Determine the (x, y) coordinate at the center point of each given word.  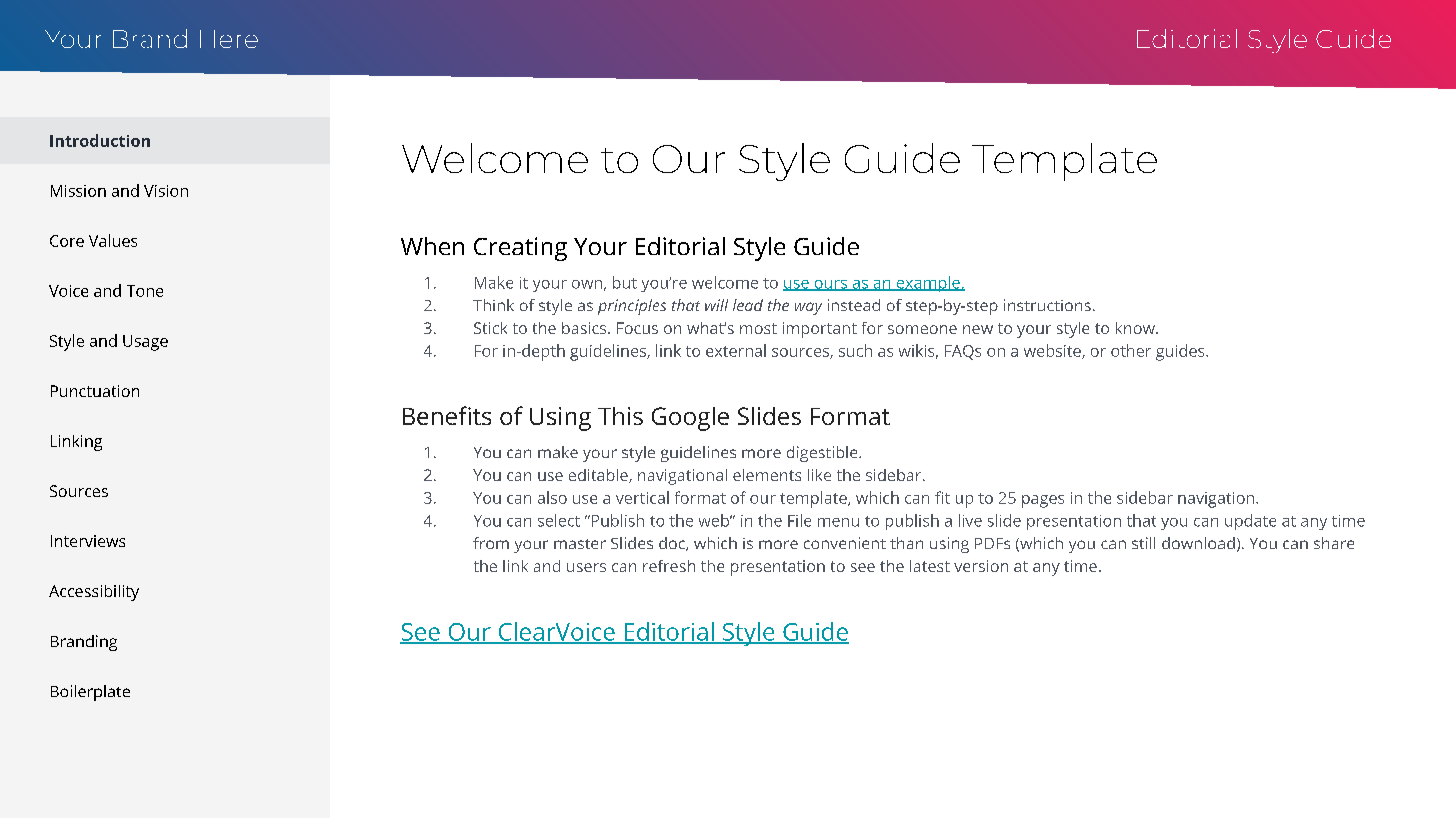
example (928, 284)
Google (690, 419)
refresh (669, 566)
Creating (520, 249)
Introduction (100, 140)
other (1131, 350)
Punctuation (95, 391)
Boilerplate (90, 693)
